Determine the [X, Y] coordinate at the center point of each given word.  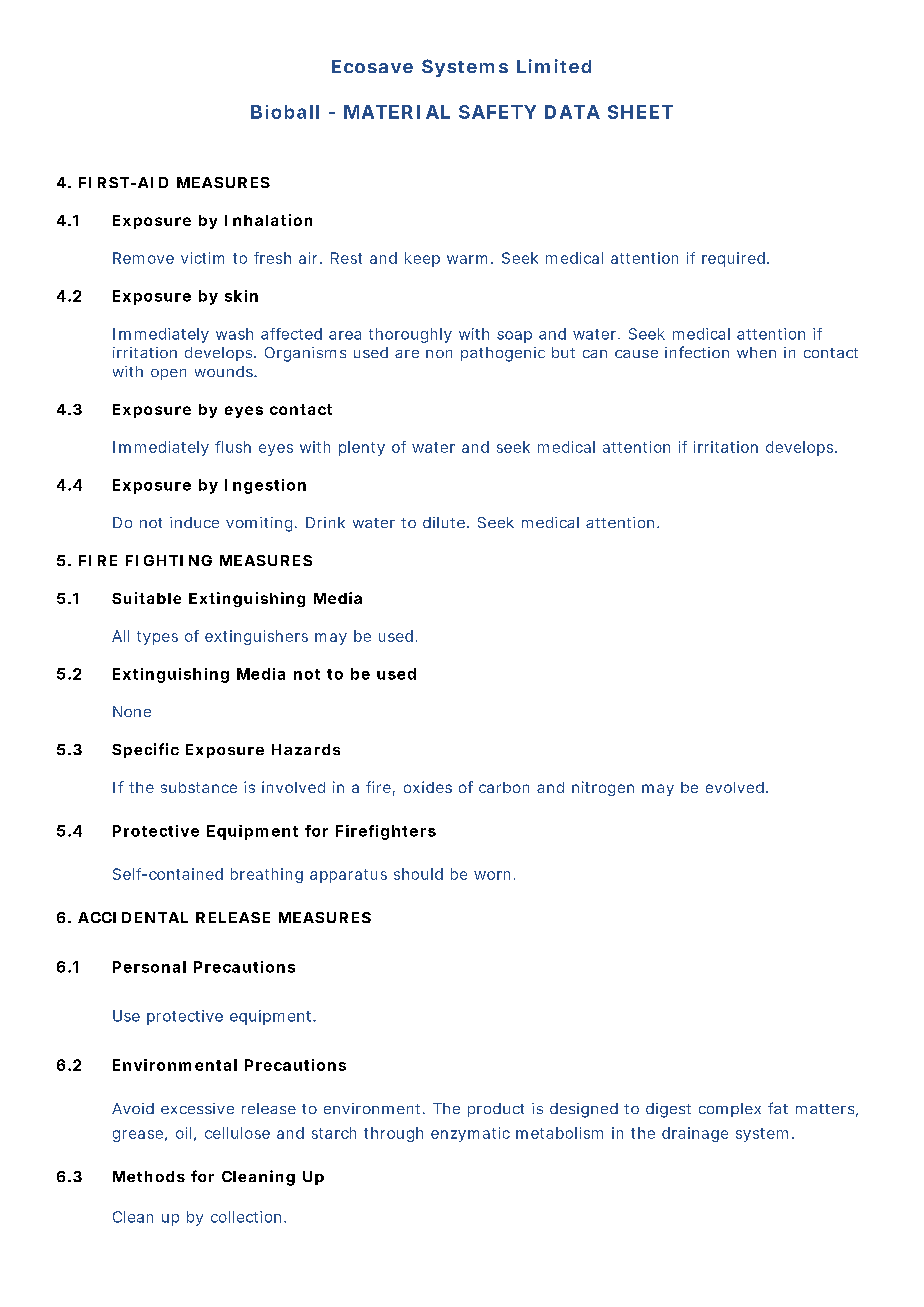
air [310, 258]
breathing [267, 875]
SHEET [640, 112]
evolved [737, 787]
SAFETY [497, 112]
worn [494, 875]
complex [730, 1110]
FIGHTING [169, 560]
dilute [446, 522]
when [756, 352]
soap [514, 337]
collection [248, 1217]
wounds [226, 371]
